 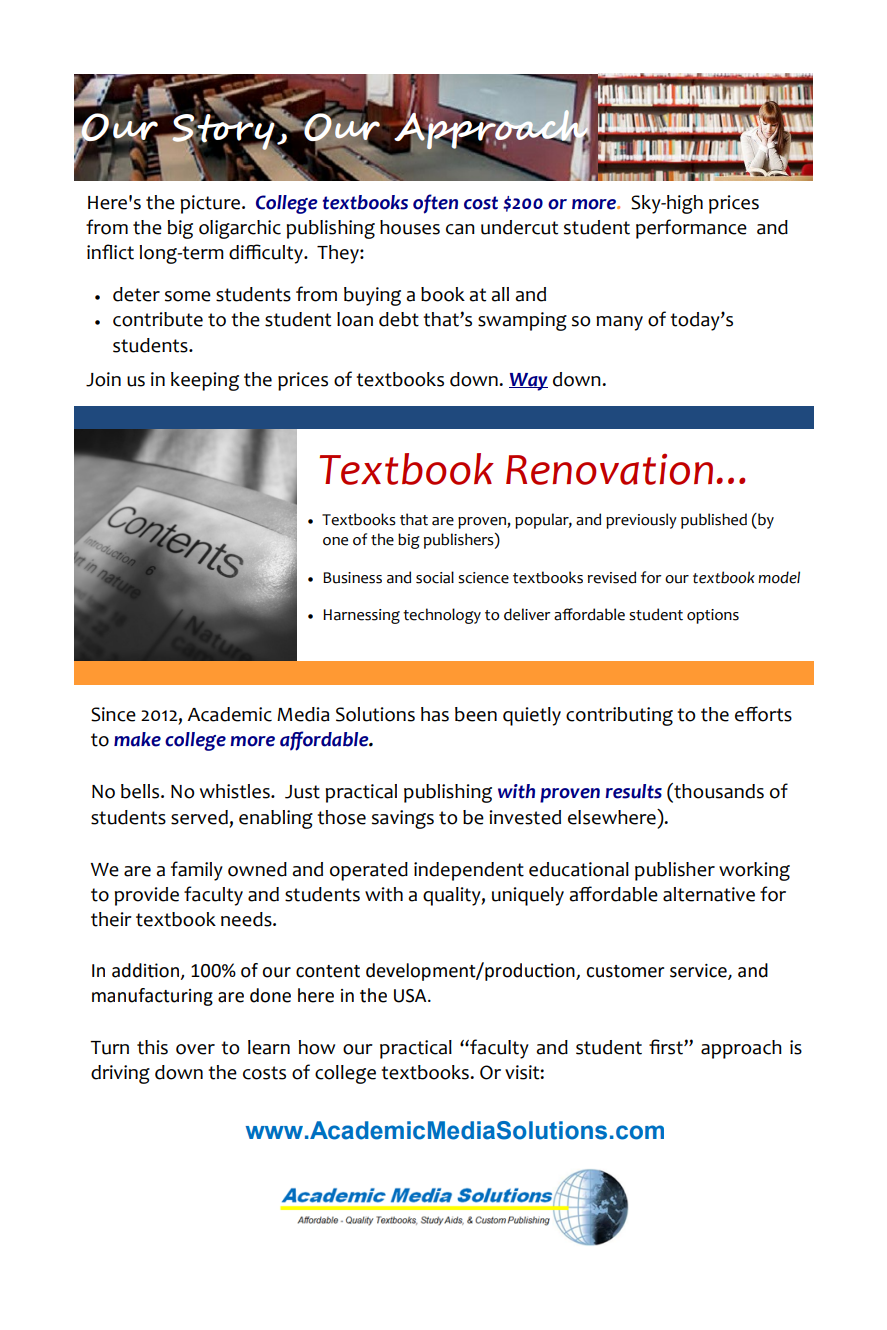 What do you see at coordinates (460, 229) in the page?
I see `can` at bounding box center [460, 229].
